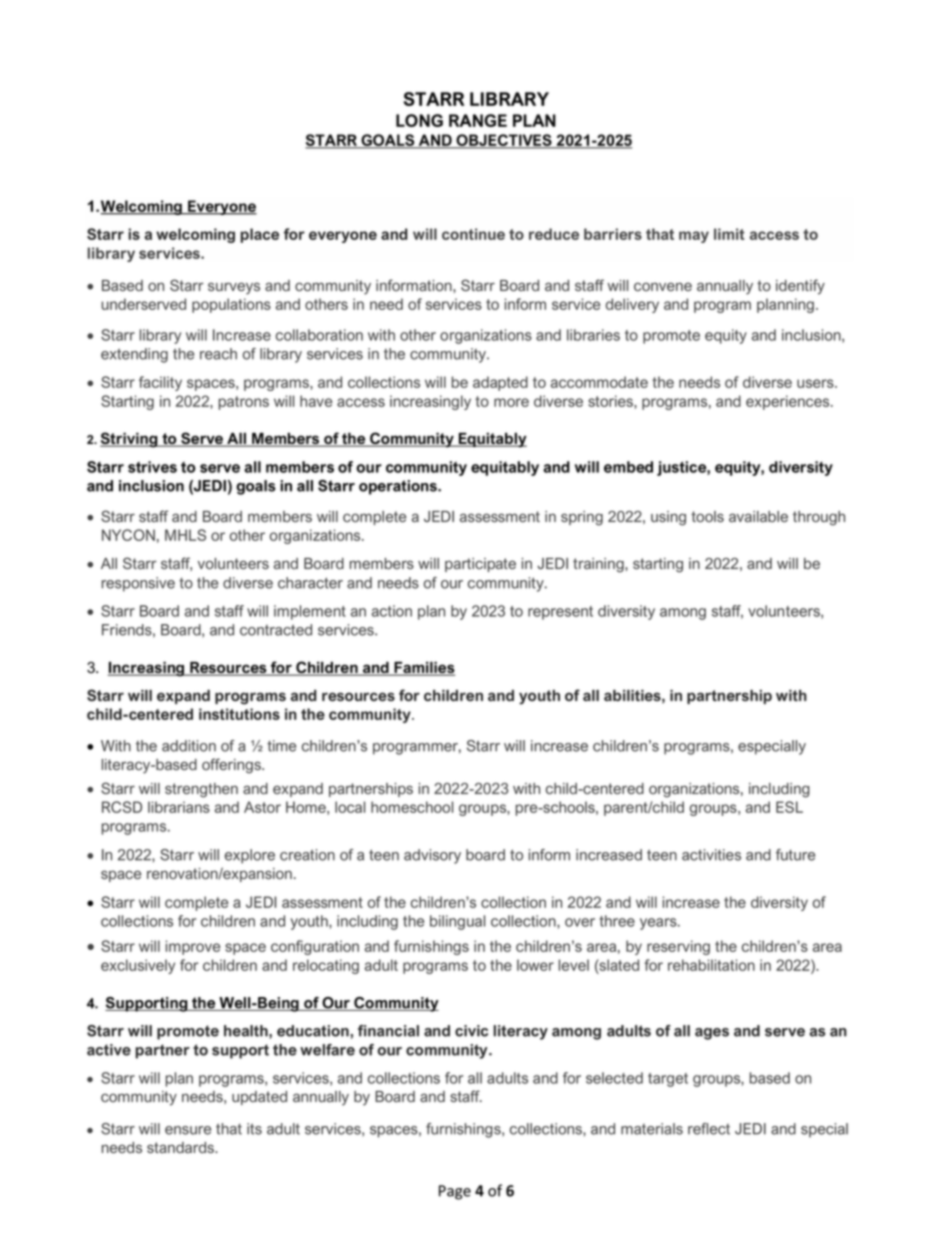 This screenshot has width=952, height=1233. What do you see at coordinates (789, 807) in the screenshot?
I see `ESL` at bounding box center [789, 807].
